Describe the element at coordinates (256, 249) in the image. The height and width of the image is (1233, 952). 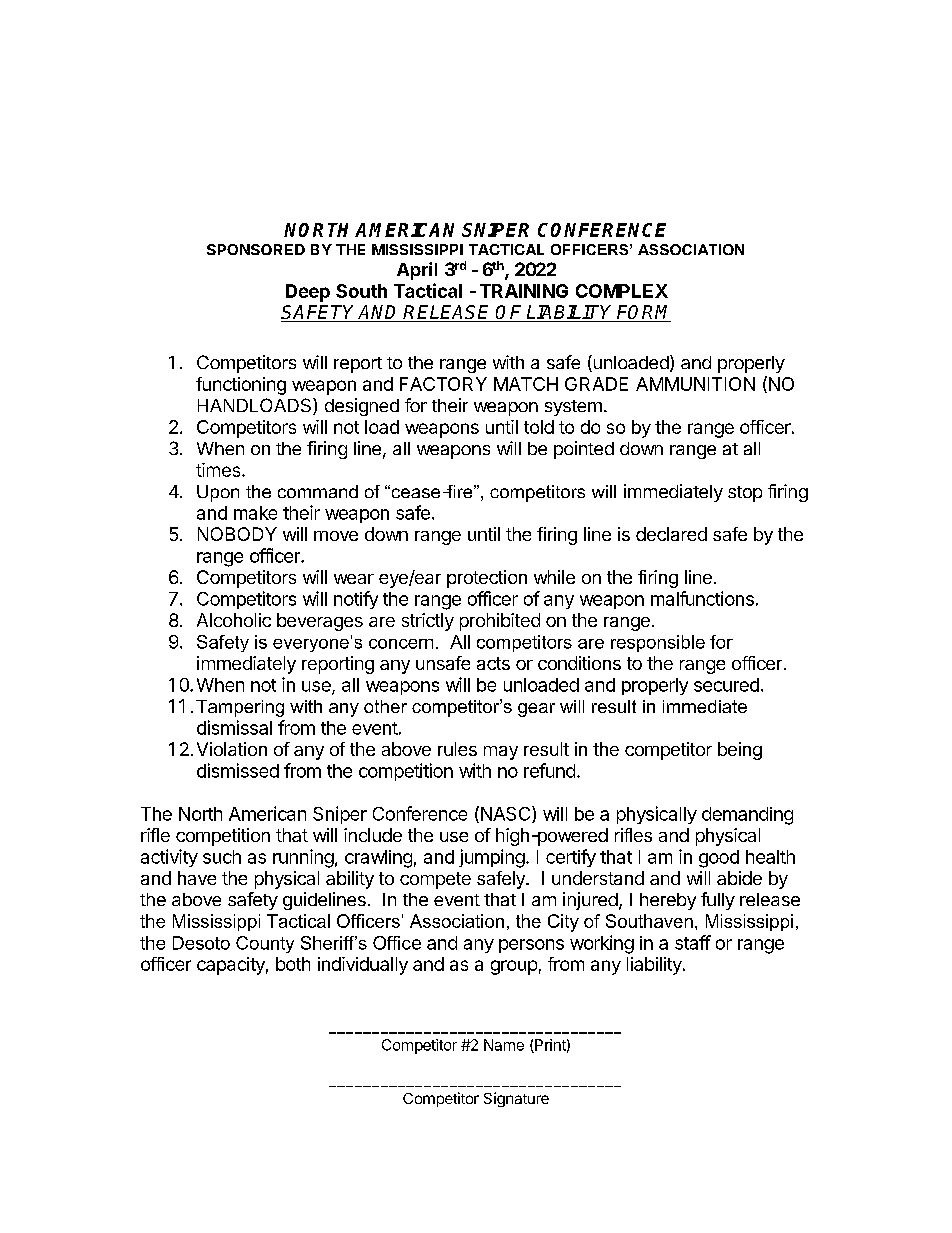
I see `SPONSORED` at that location.
